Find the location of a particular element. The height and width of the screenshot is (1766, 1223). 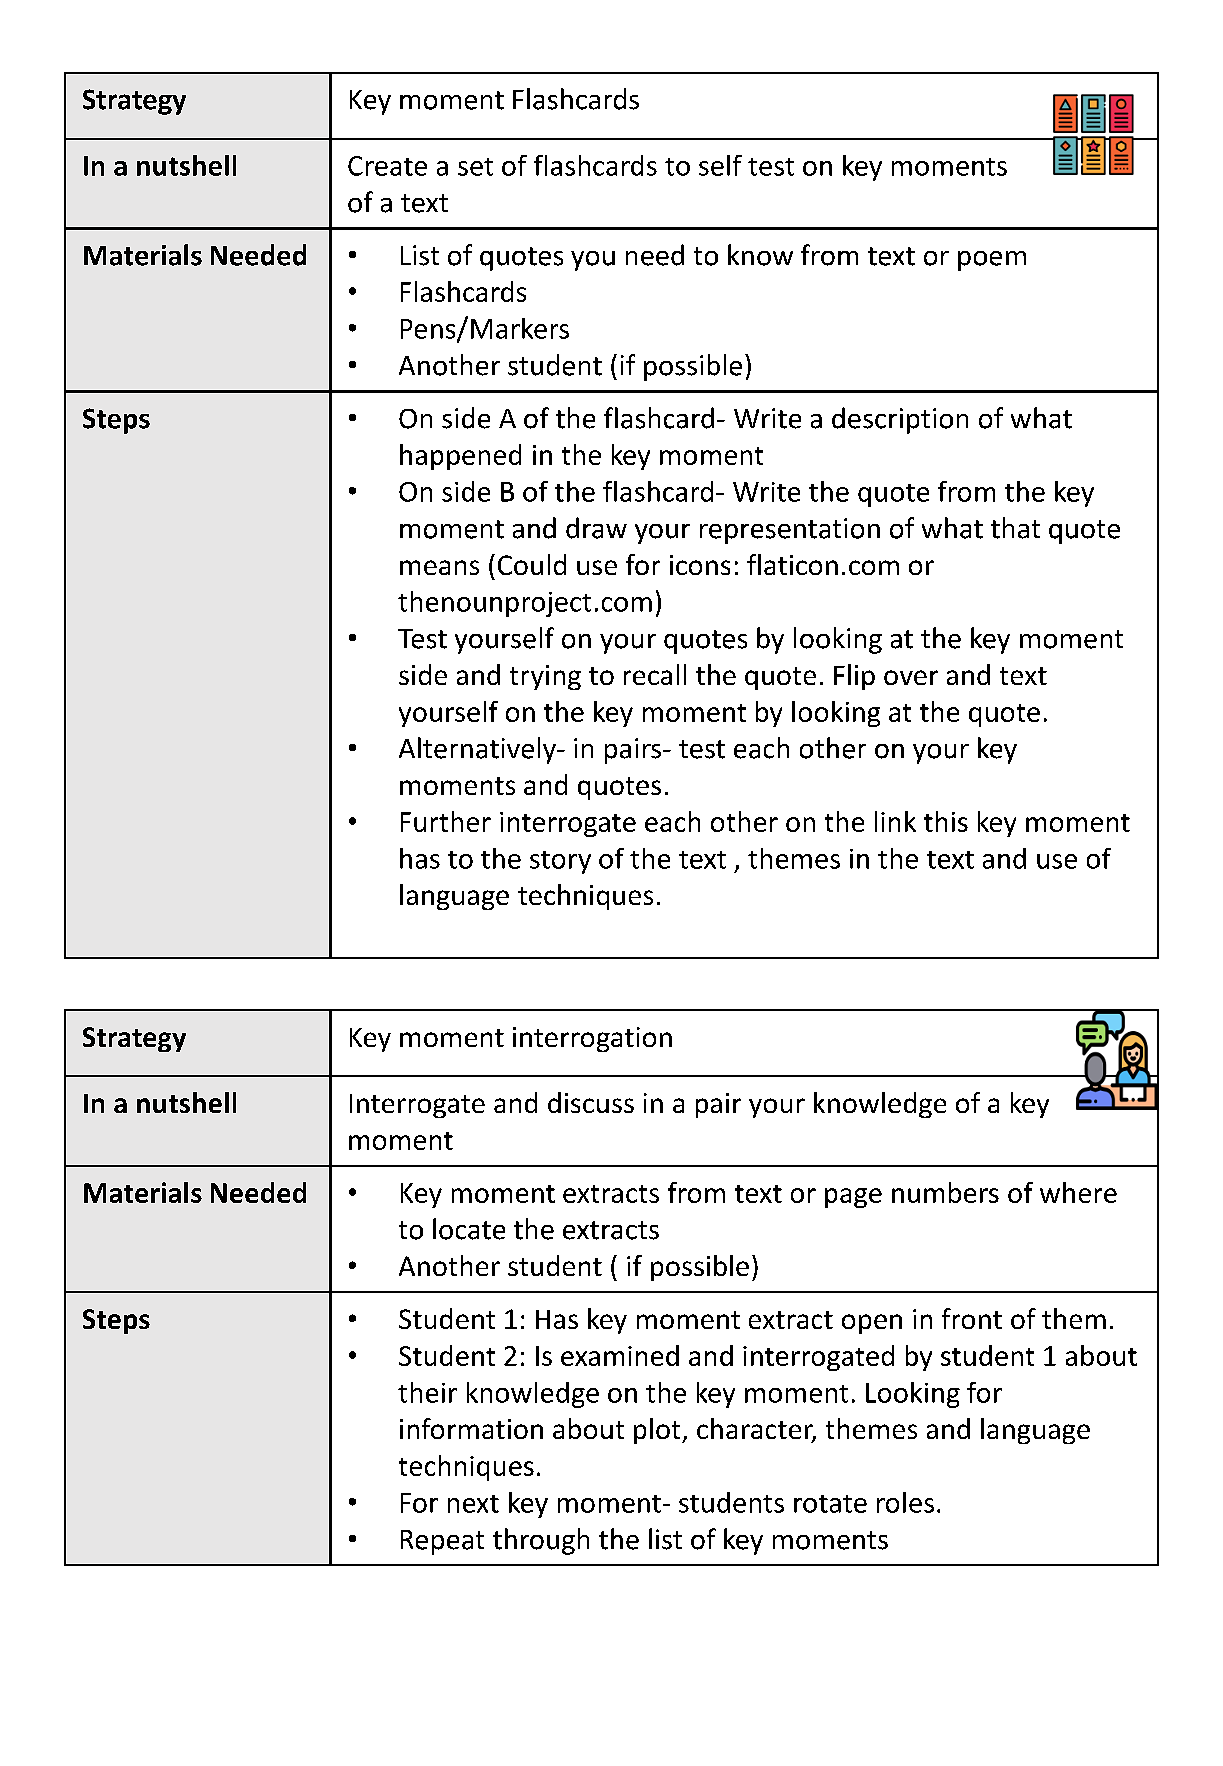

discuss is located at coordinates (591, 1102).
